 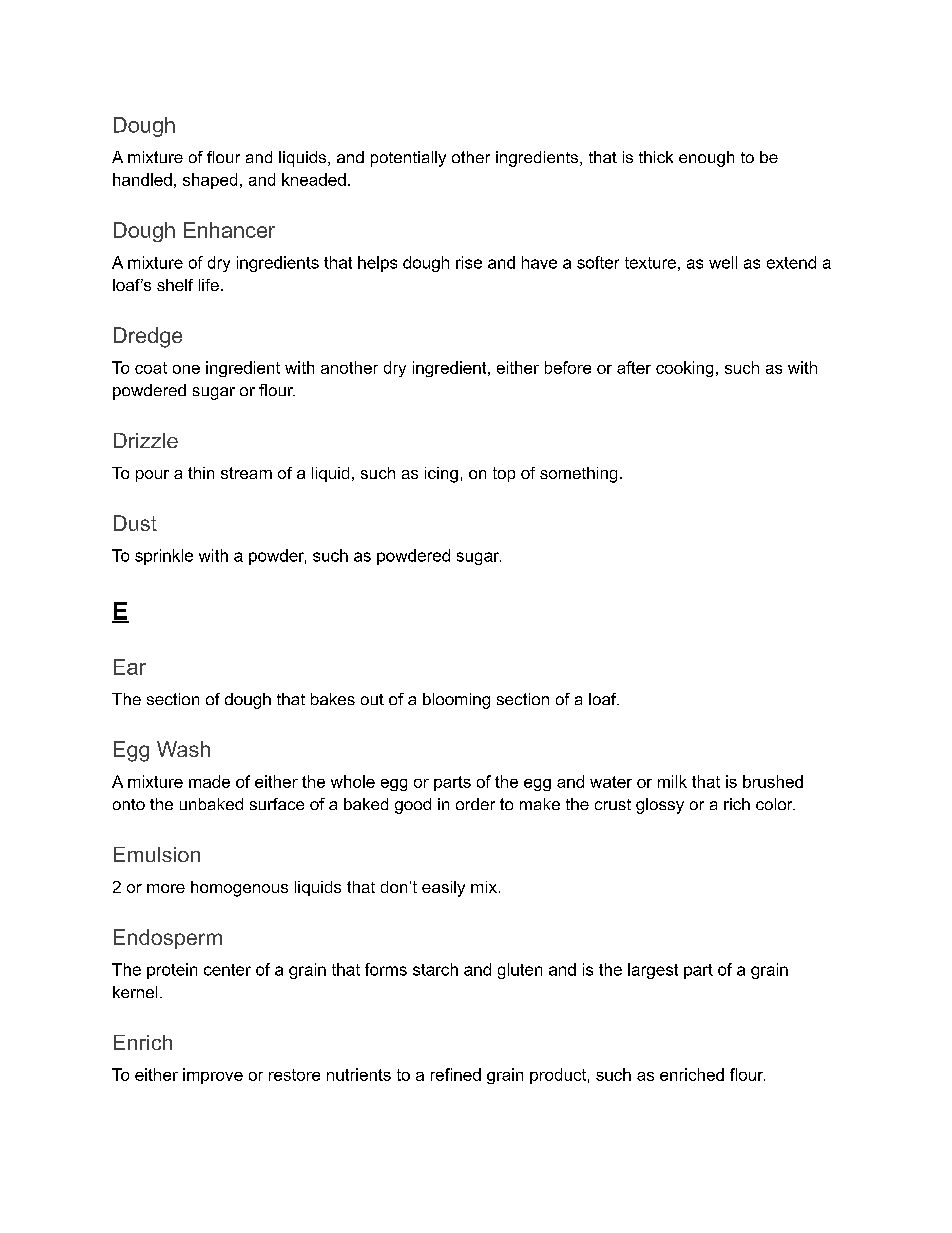 I want to click on order, so click(x=475, y=804).
